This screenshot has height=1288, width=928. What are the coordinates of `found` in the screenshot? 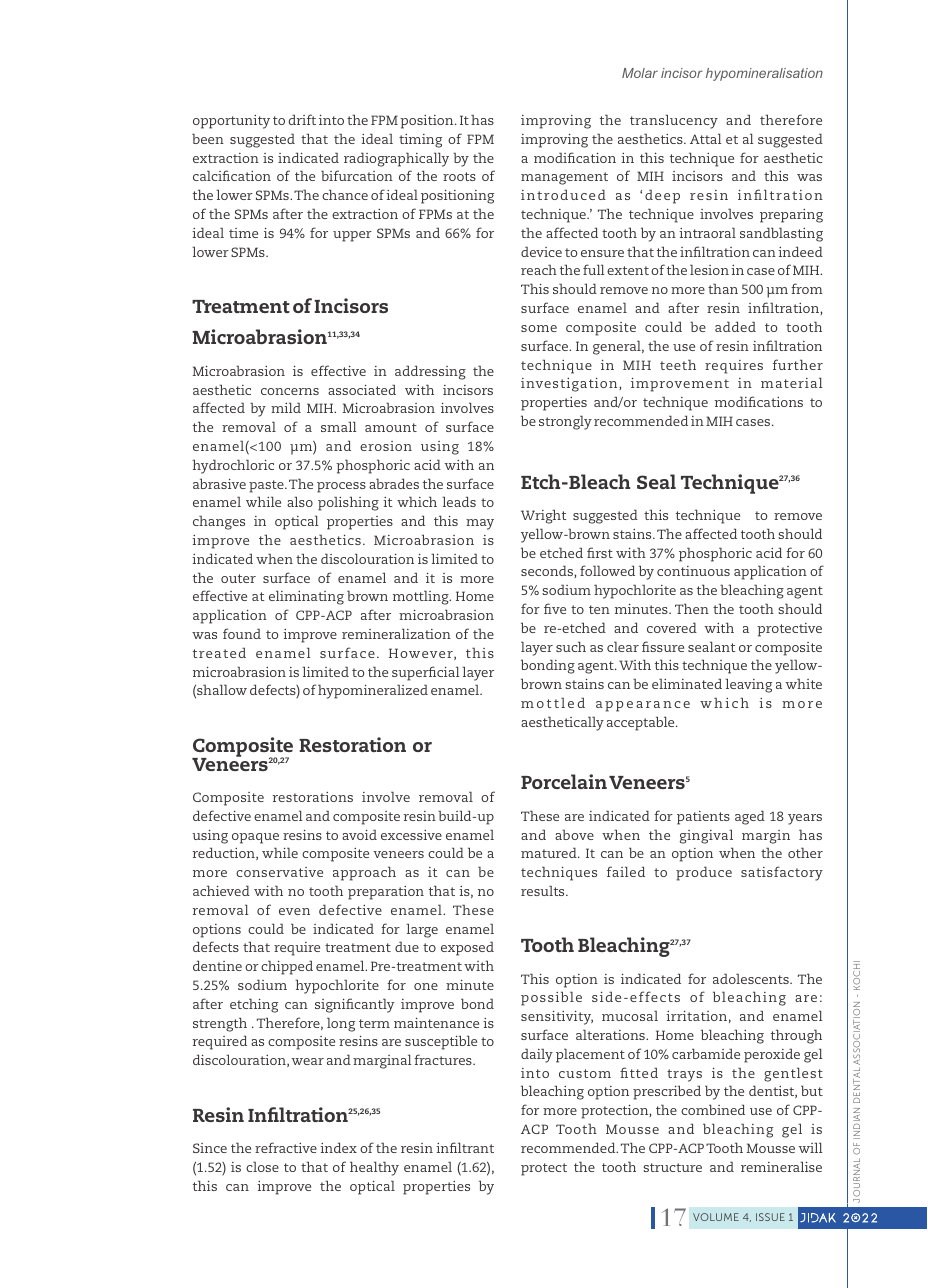 It's located at (242, 633).
